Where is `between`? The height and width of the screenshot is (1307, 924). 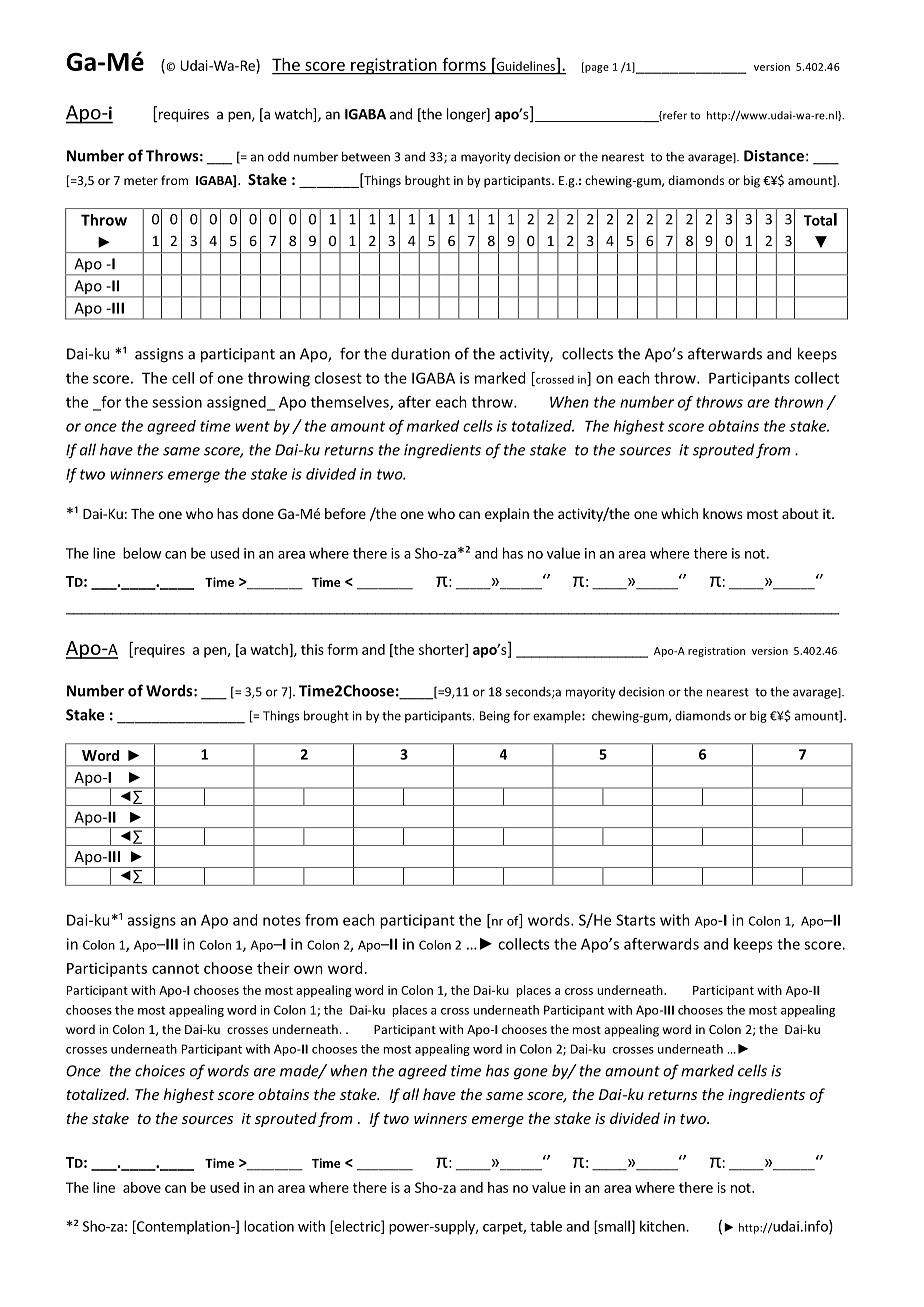 between is located at coordinates (366, 156).
